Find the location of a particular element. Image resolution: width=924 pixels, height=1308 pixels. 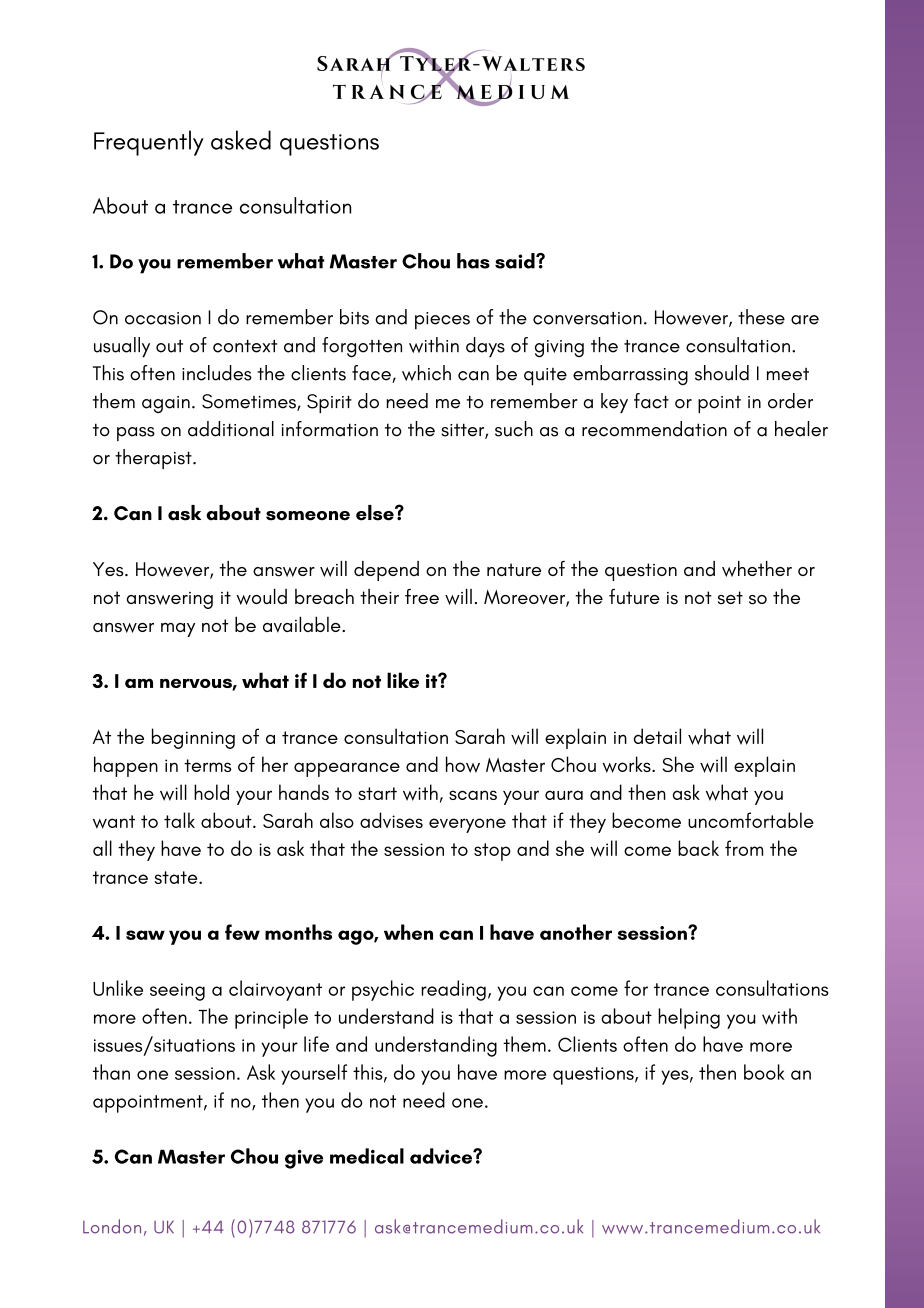

therapist is located at coordinates (154, 459).
